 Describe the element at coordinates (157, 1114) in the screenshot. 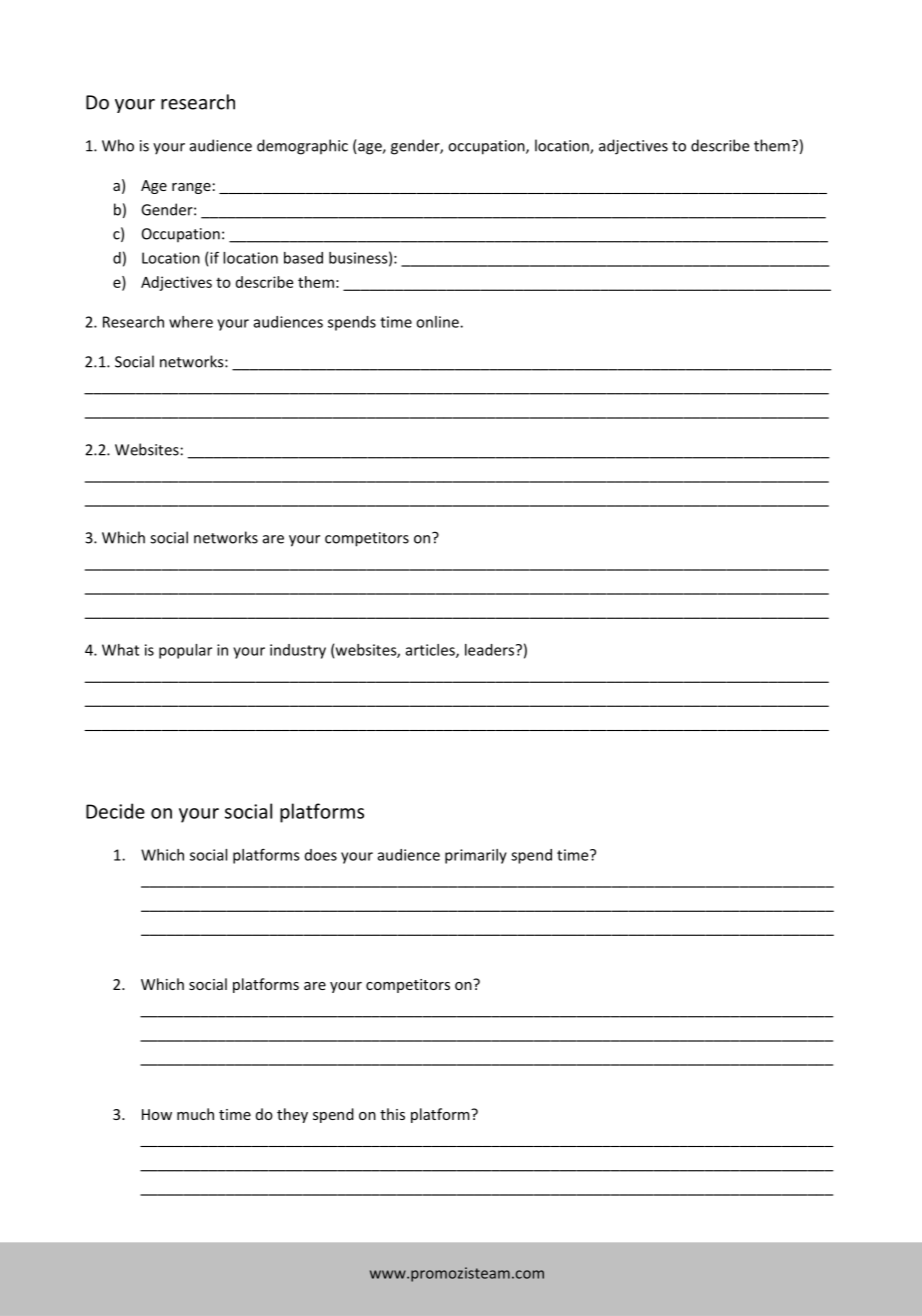

I see `How` at that location.
